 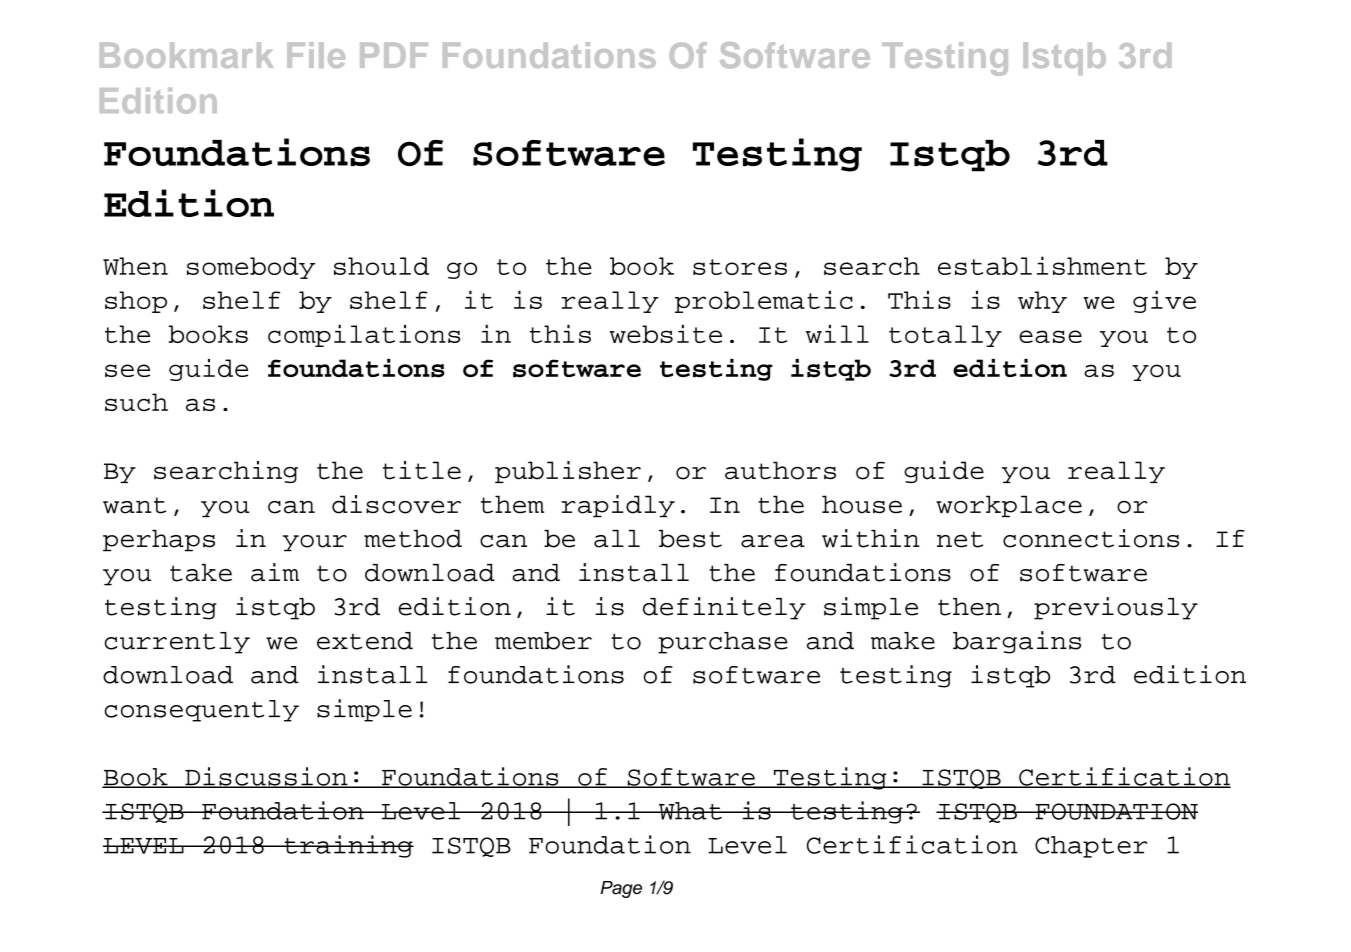 What do you see at coordinates (621, 889) in the screenshot?
I see `Page` at bounding box center [621, 889].
